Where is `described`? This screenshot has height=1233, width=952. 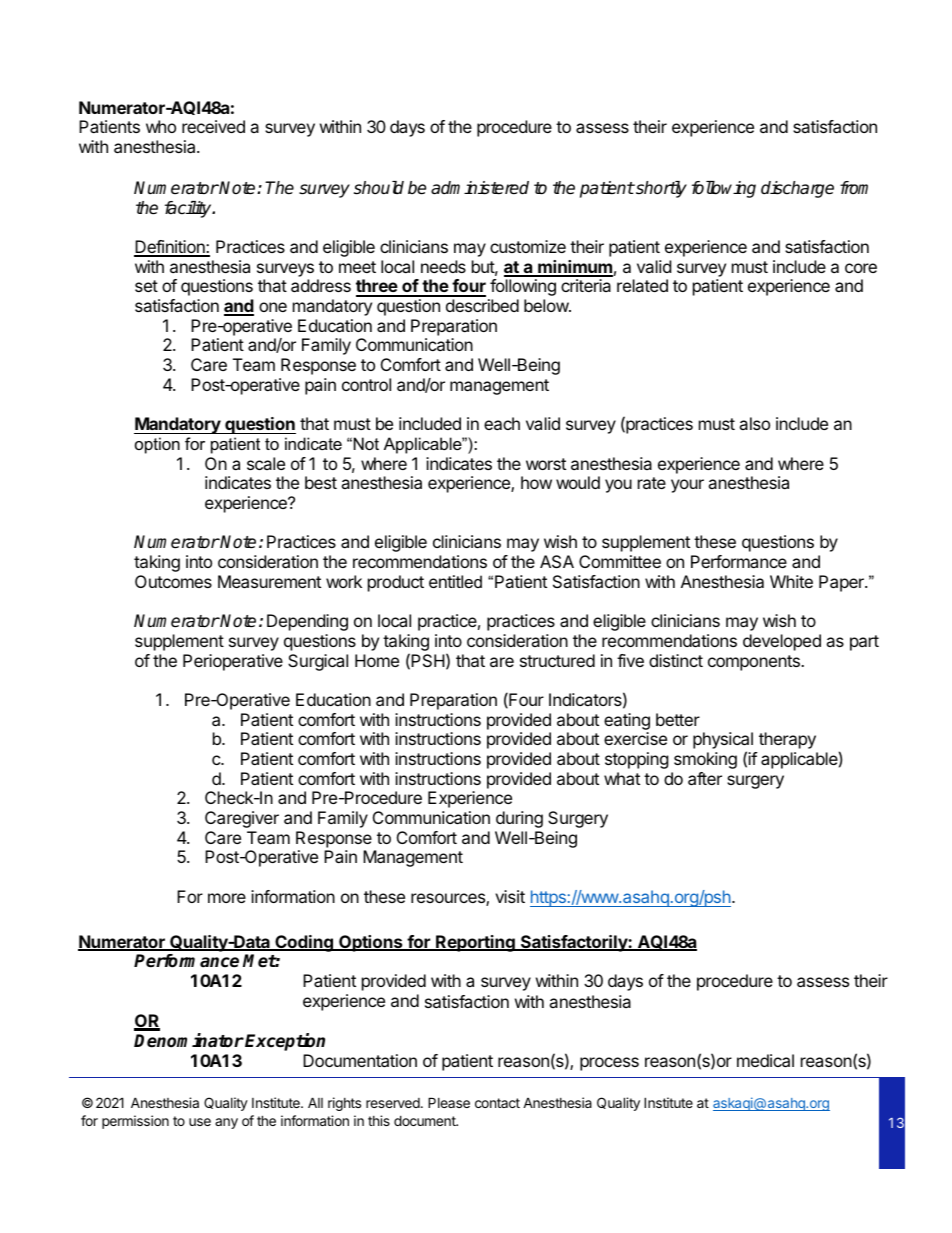 described is located at coordinates (482, 305).
